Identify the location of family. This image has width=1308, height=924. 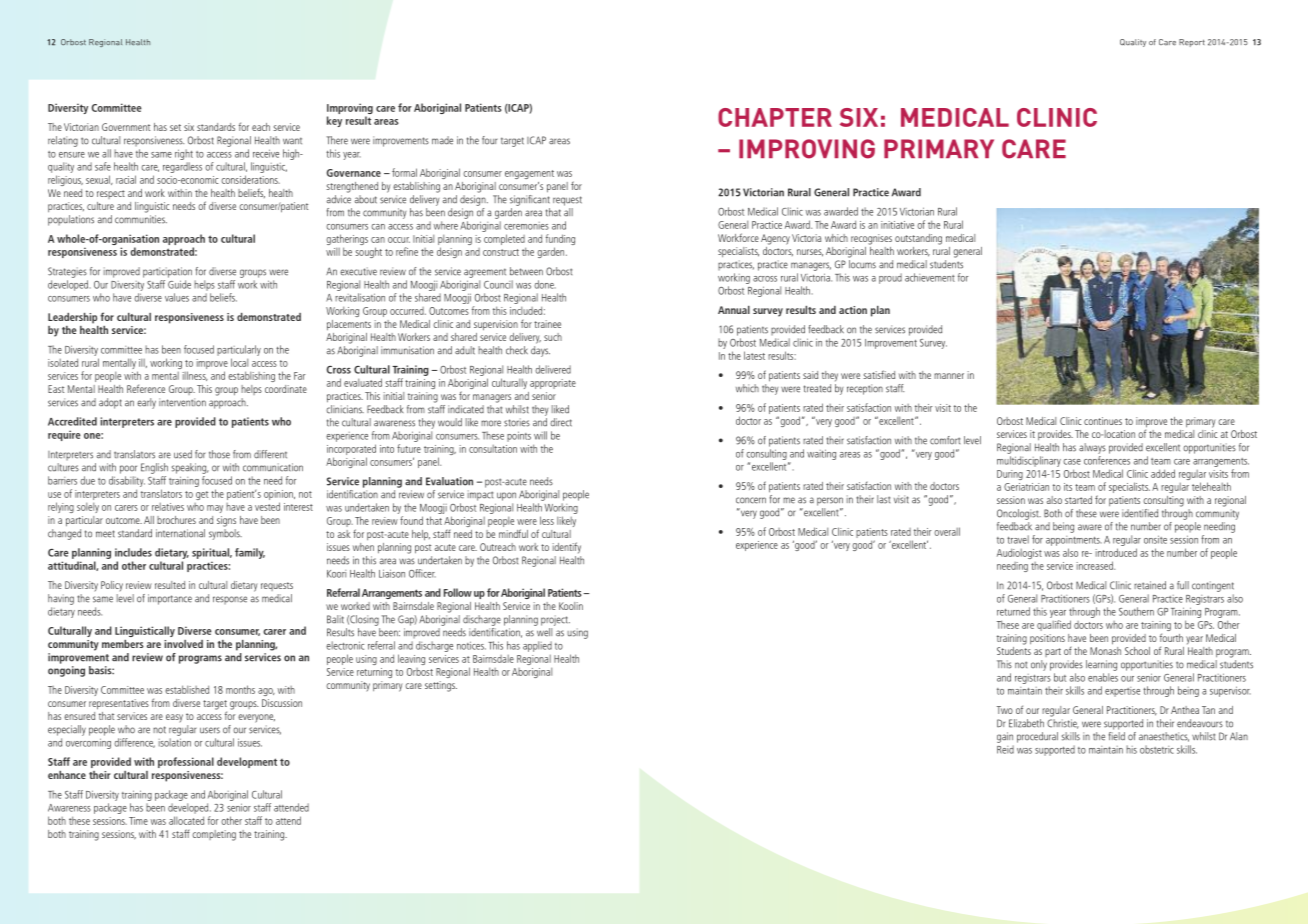
(250, 553).
